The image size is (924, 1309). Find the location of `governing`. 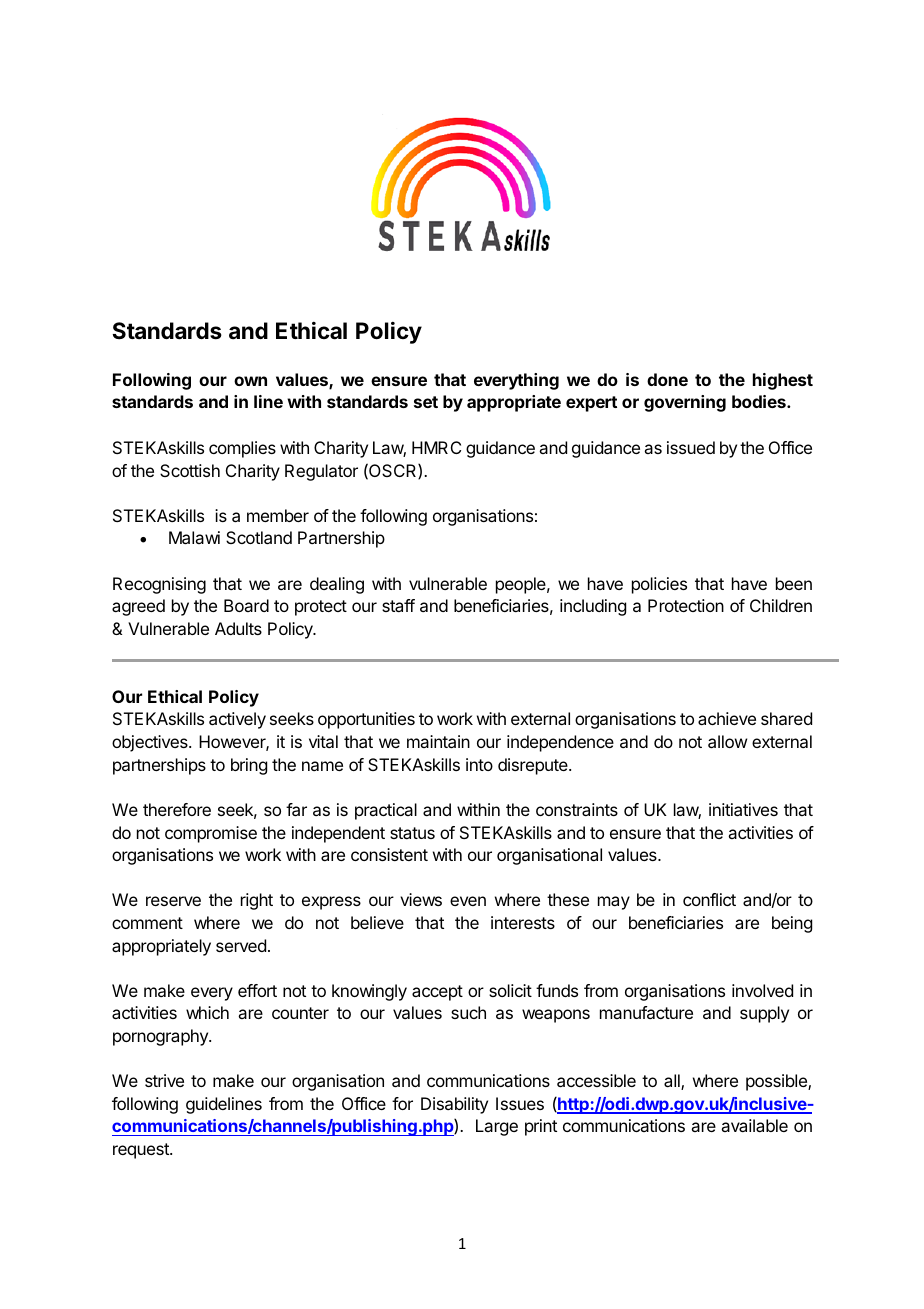

governing is located at coordinates (685, 403).
